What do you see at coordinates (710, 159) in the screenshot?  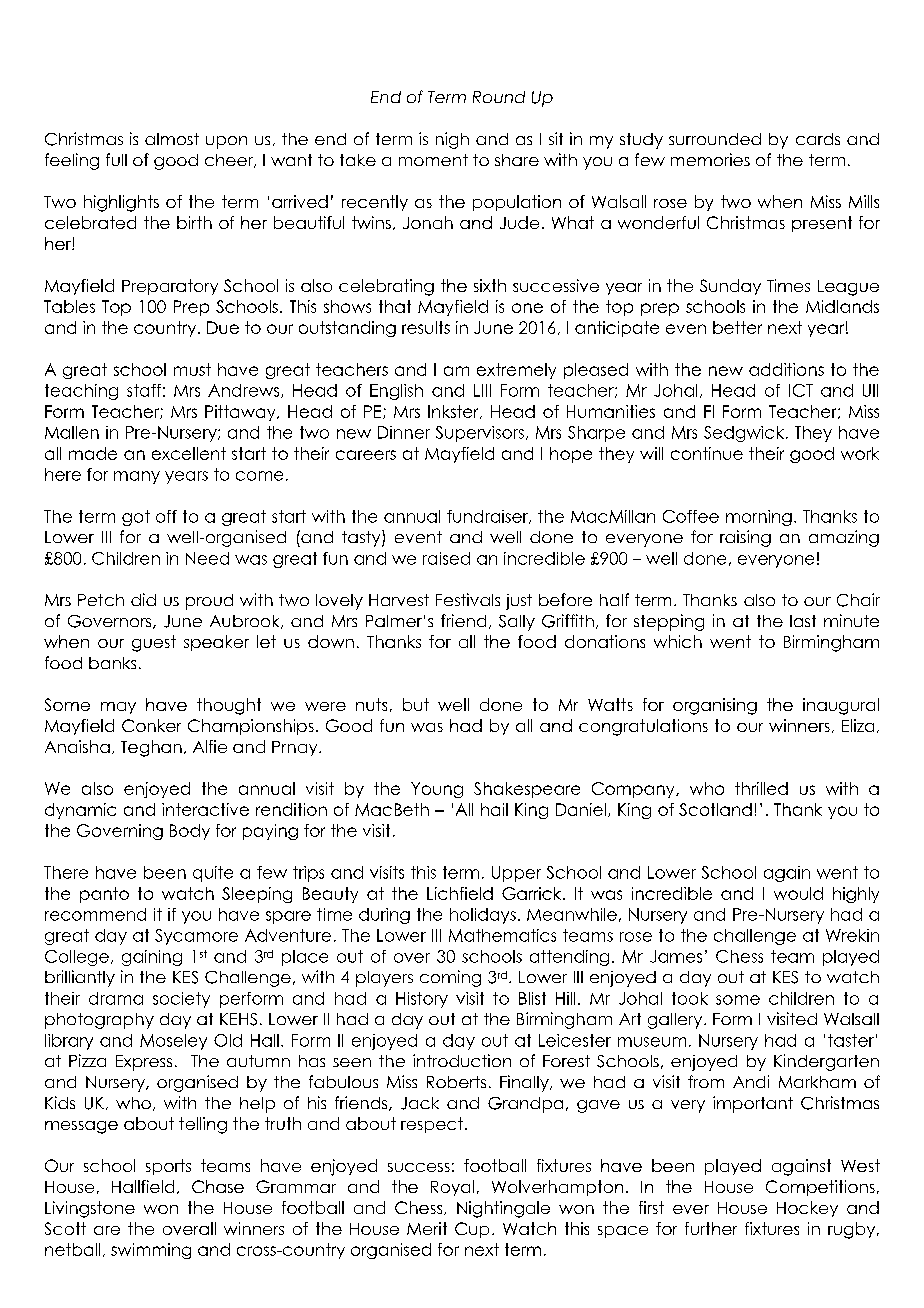 I see `memories` at bounding box center [710, 159].
